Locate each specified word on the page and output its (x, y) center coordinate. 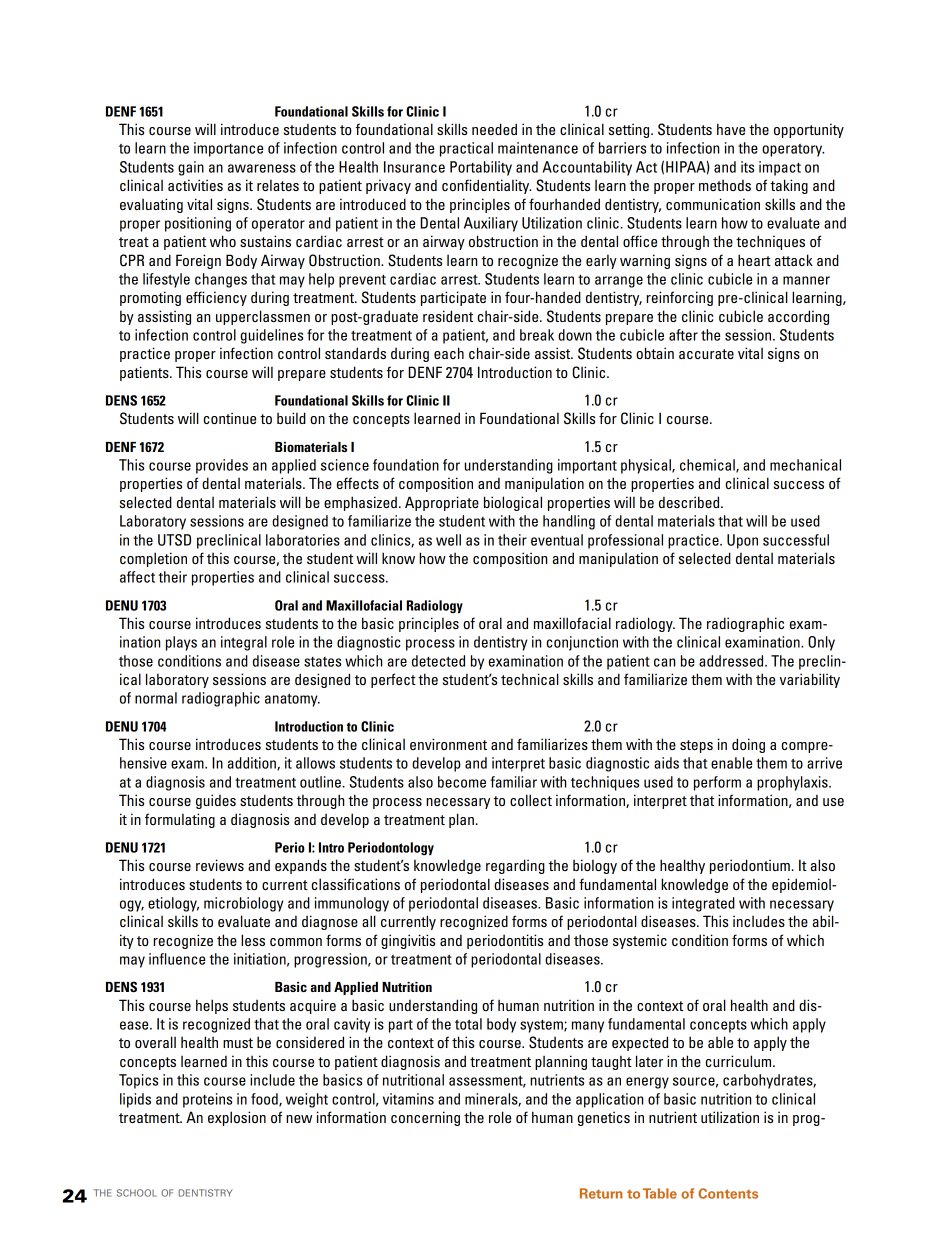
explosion (237, 1118)
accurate (706, 354)
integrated (703, 904)
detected (438, 661)
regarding (515, 866)
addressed (732, 661)
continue (230, 418)
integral (244, 643)
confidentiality (486, 186)
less (253, 940)
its (747, 167)
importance (228, 149)
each (449, 353)
